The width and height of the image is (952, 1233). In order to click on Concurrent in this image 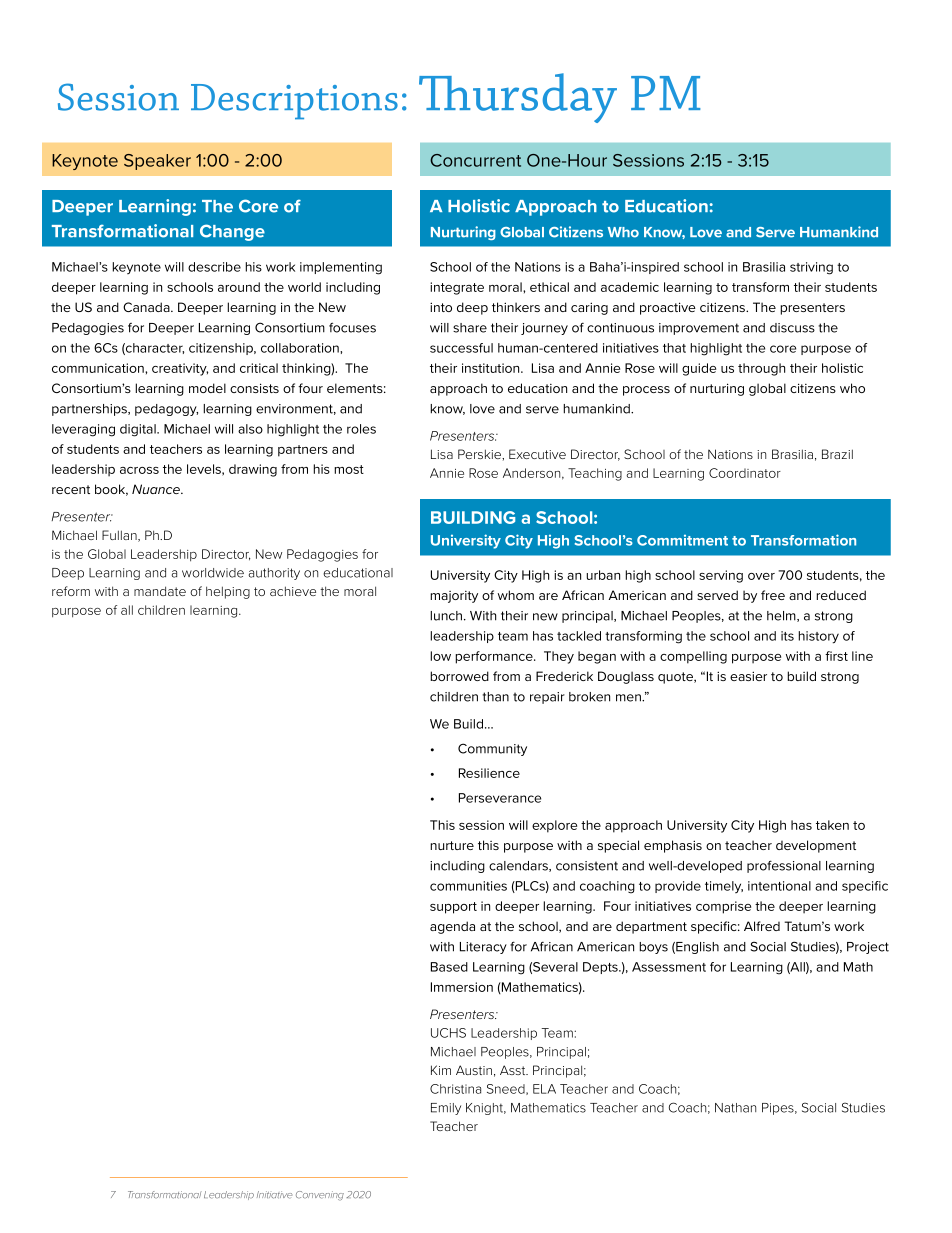, I will do `click(475, 160)`.
